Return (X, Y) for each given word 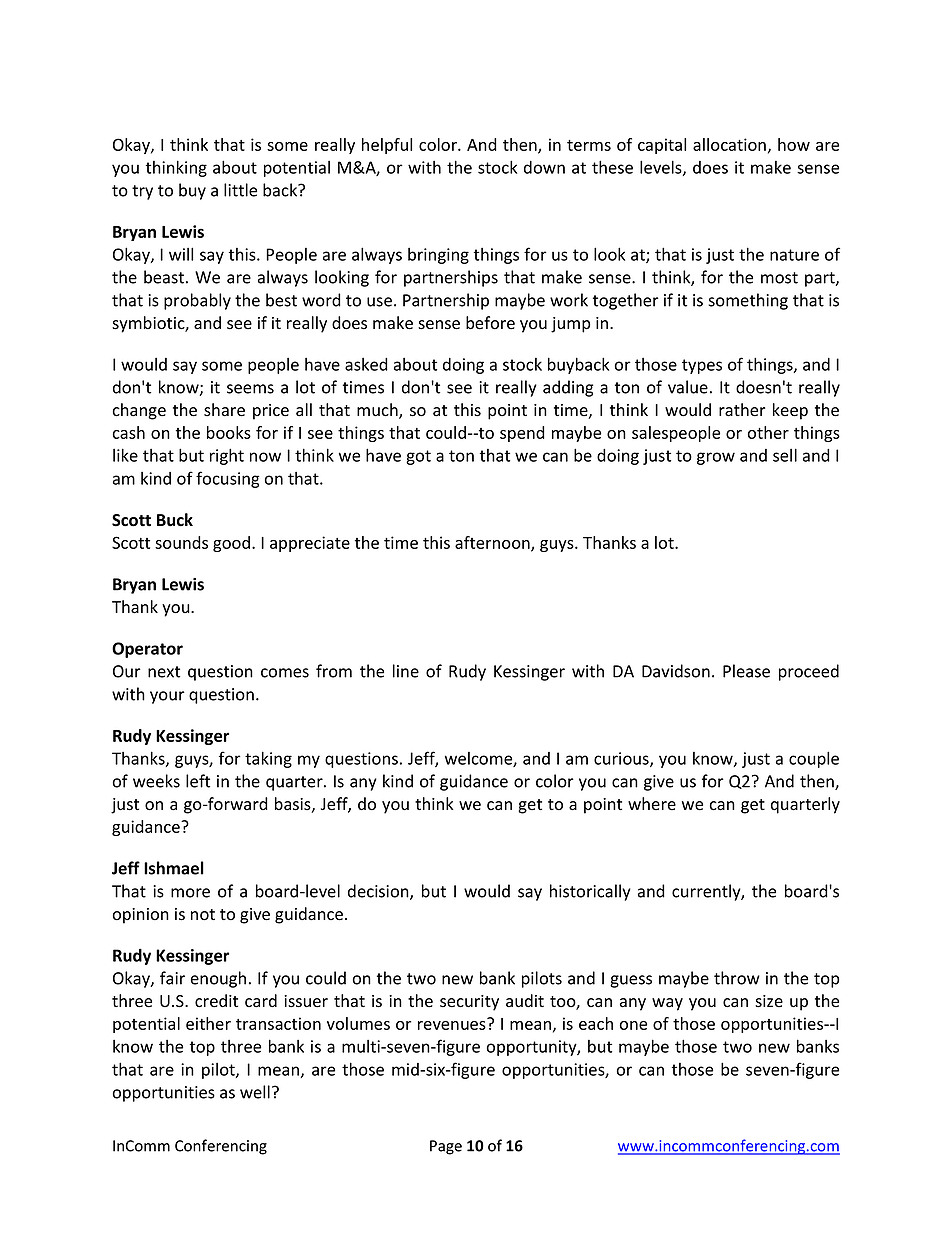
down (544, 167)
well (255, 1092)
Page (446, 1147)
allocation (729, 144)
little (240, 190)
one (633, 1025)
